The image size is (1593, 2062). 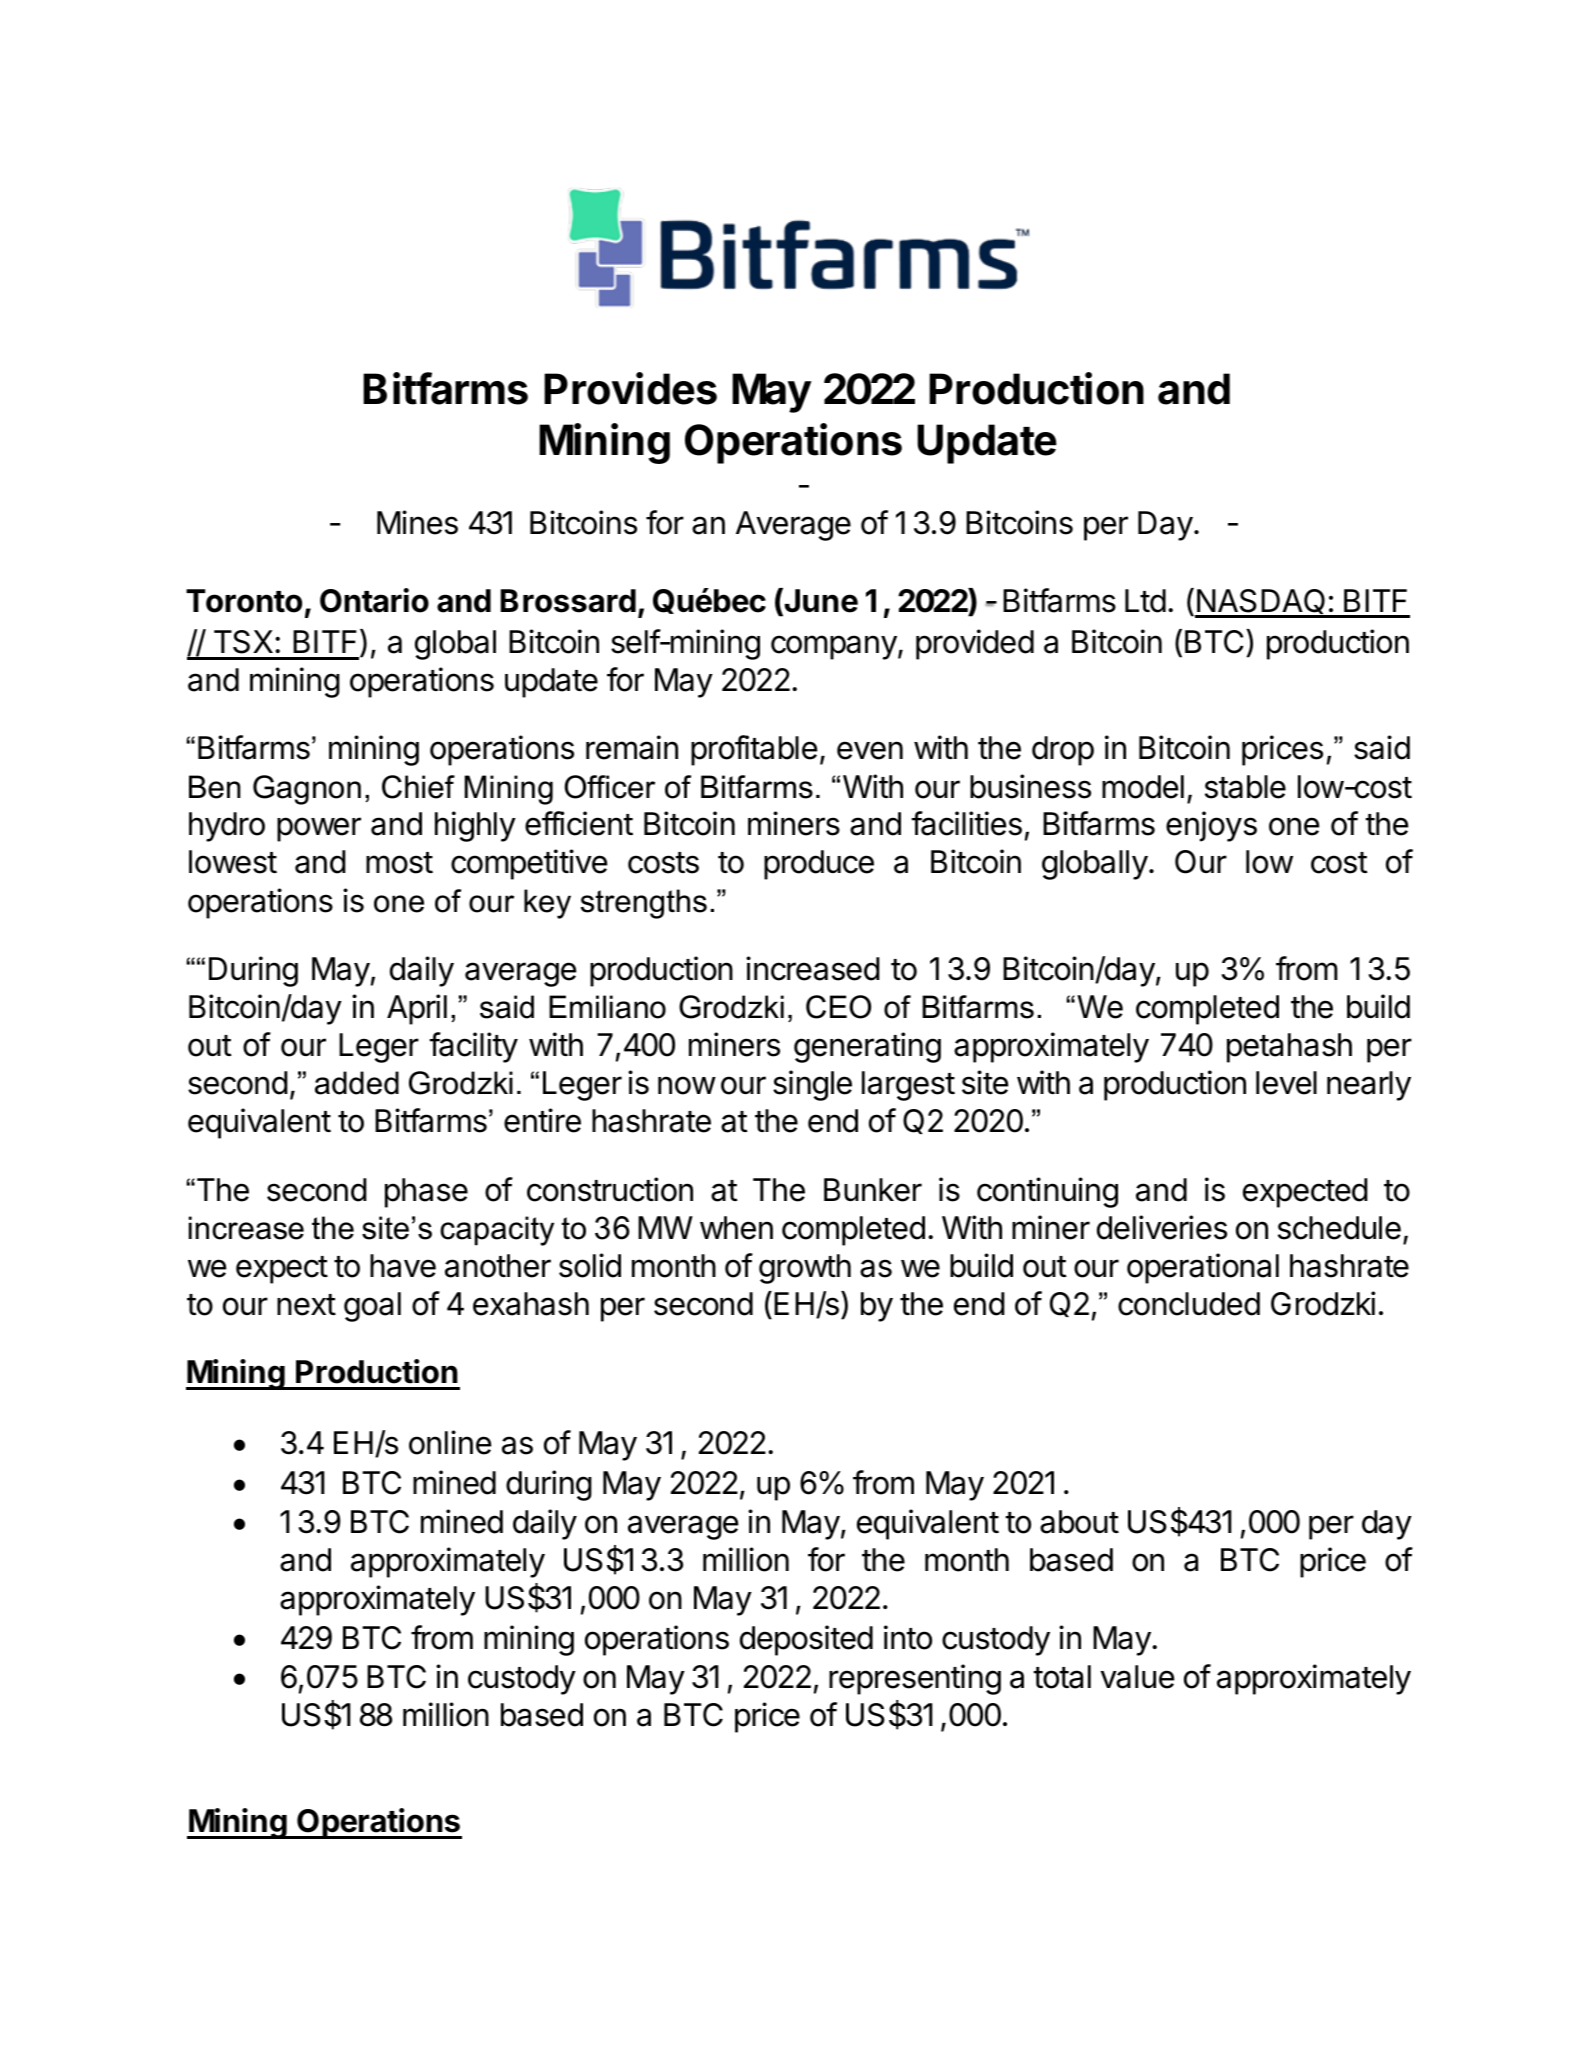 I want to click on enjoys, so click(x=1211, y=826).
